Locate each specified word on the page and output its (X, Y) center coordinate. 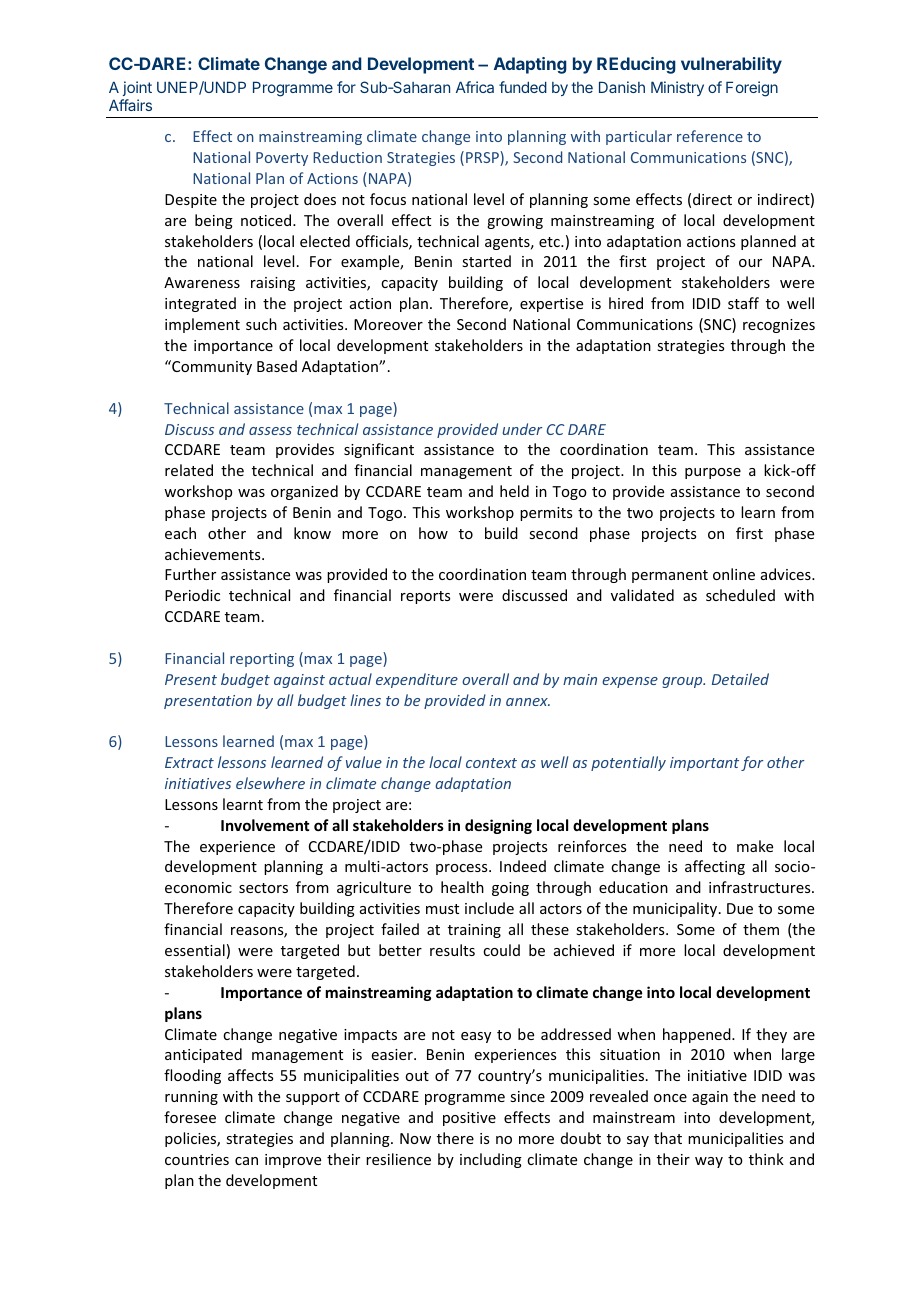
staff (743, 303)
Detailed (740, 679)
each (180, 533)
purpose (713, 473)
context (491, 763)
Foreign (752, 89)
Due (740, 908)
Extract (189, 762)
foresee (190, 1117)
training (474, 931)
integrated (200, 304)
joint (137, 88)
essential (195, 950)
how (433, 533)
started (486, 261)
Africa (475, 87)
